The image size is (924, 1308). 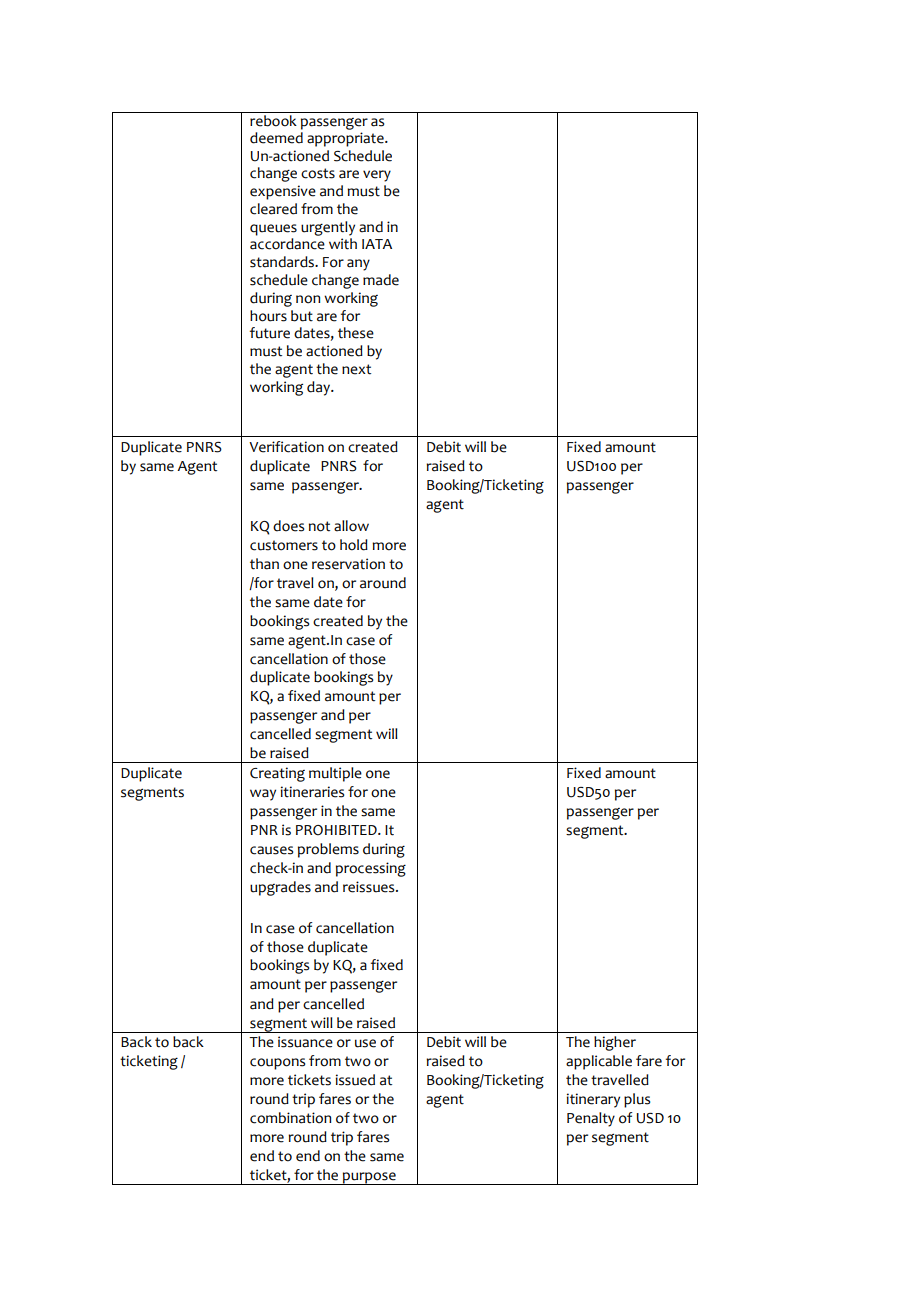 I want to click on reservation, so click(x=348, y=564).
